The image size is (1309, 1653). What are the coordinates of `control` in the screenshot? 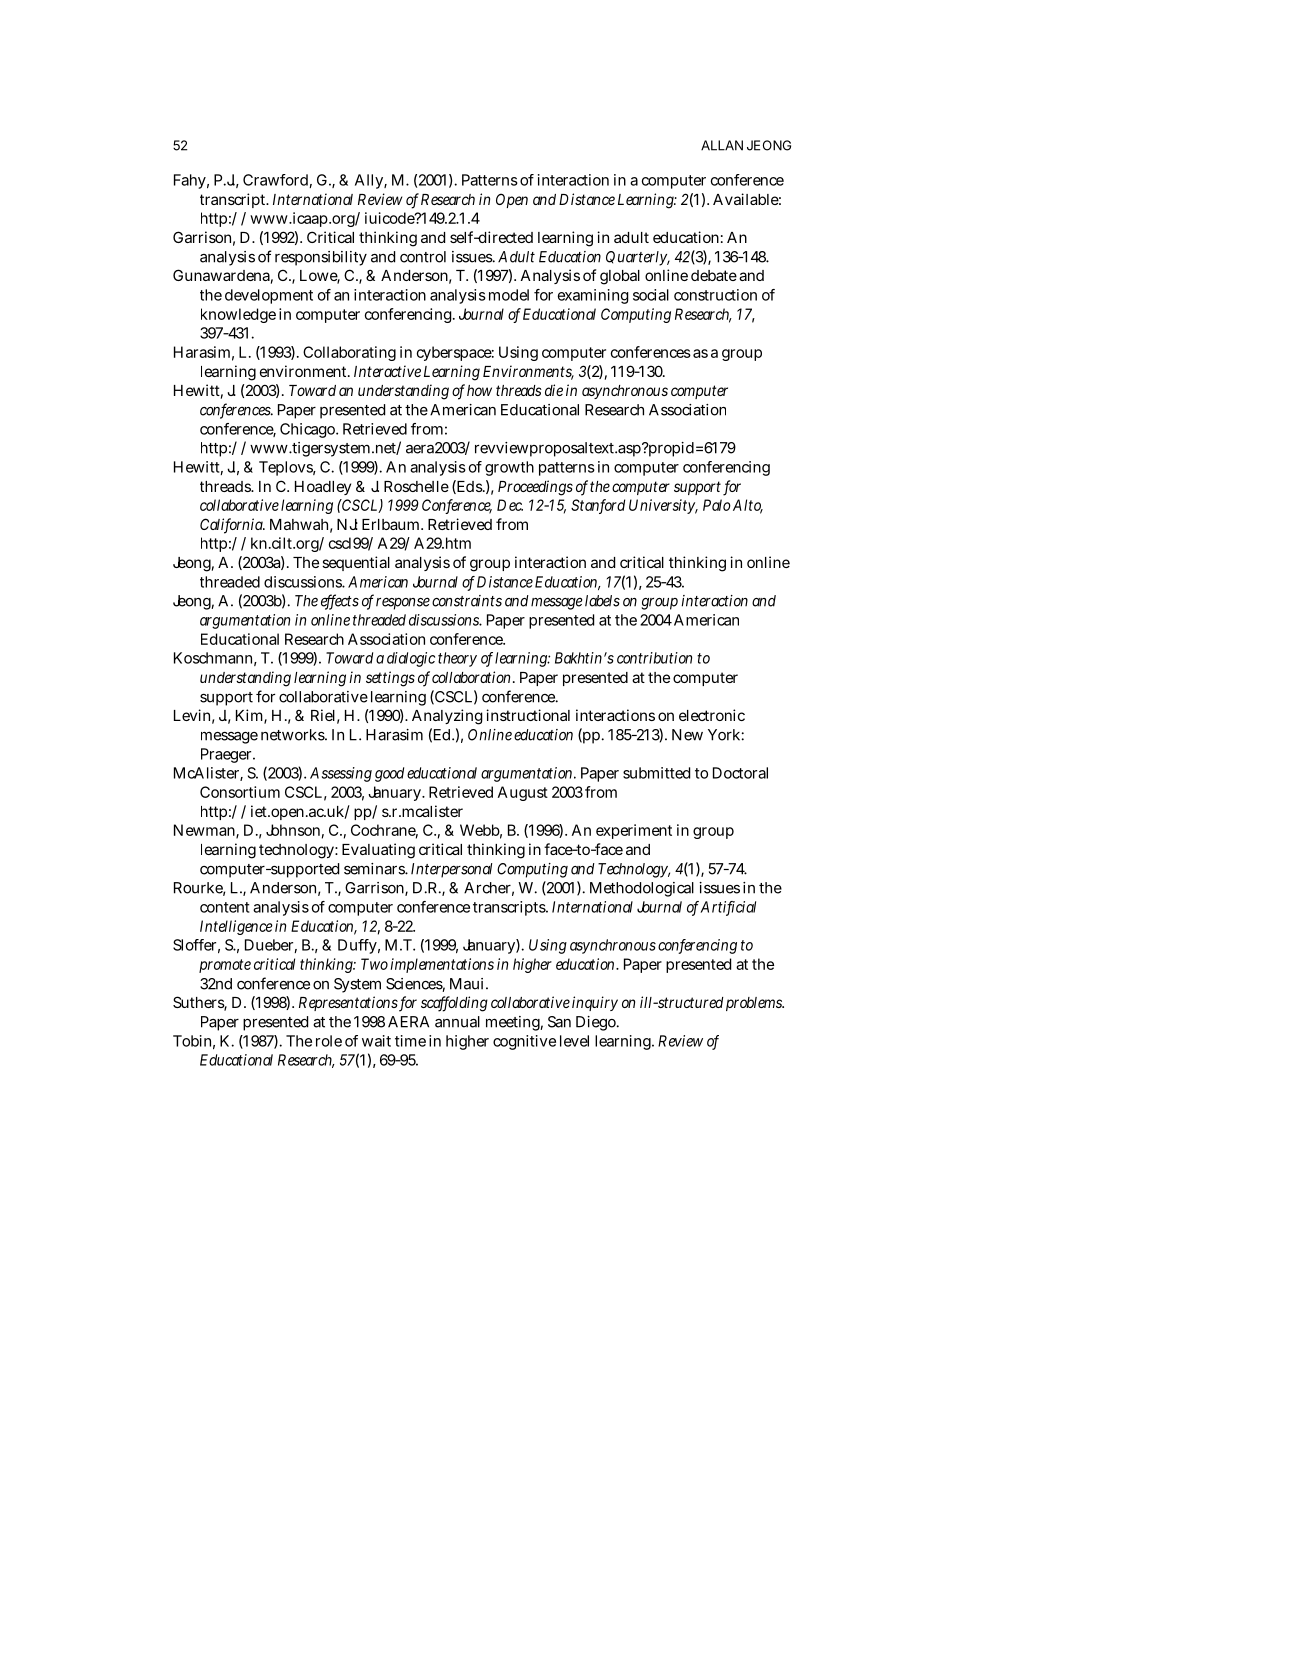 It's located at (423, 257).
